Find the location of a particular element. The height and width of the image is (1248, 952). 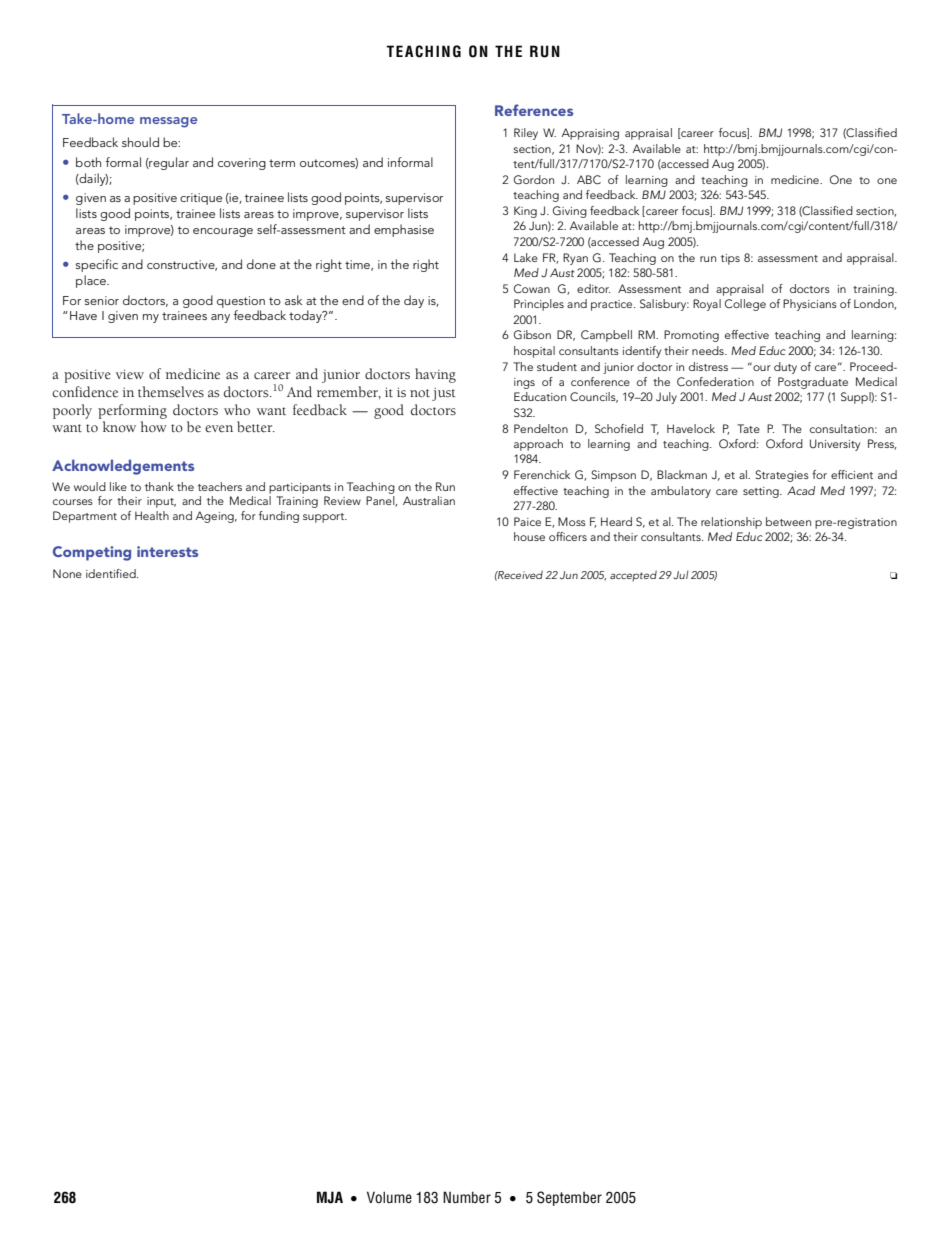

accepted is located at coordinates (633, 576).
